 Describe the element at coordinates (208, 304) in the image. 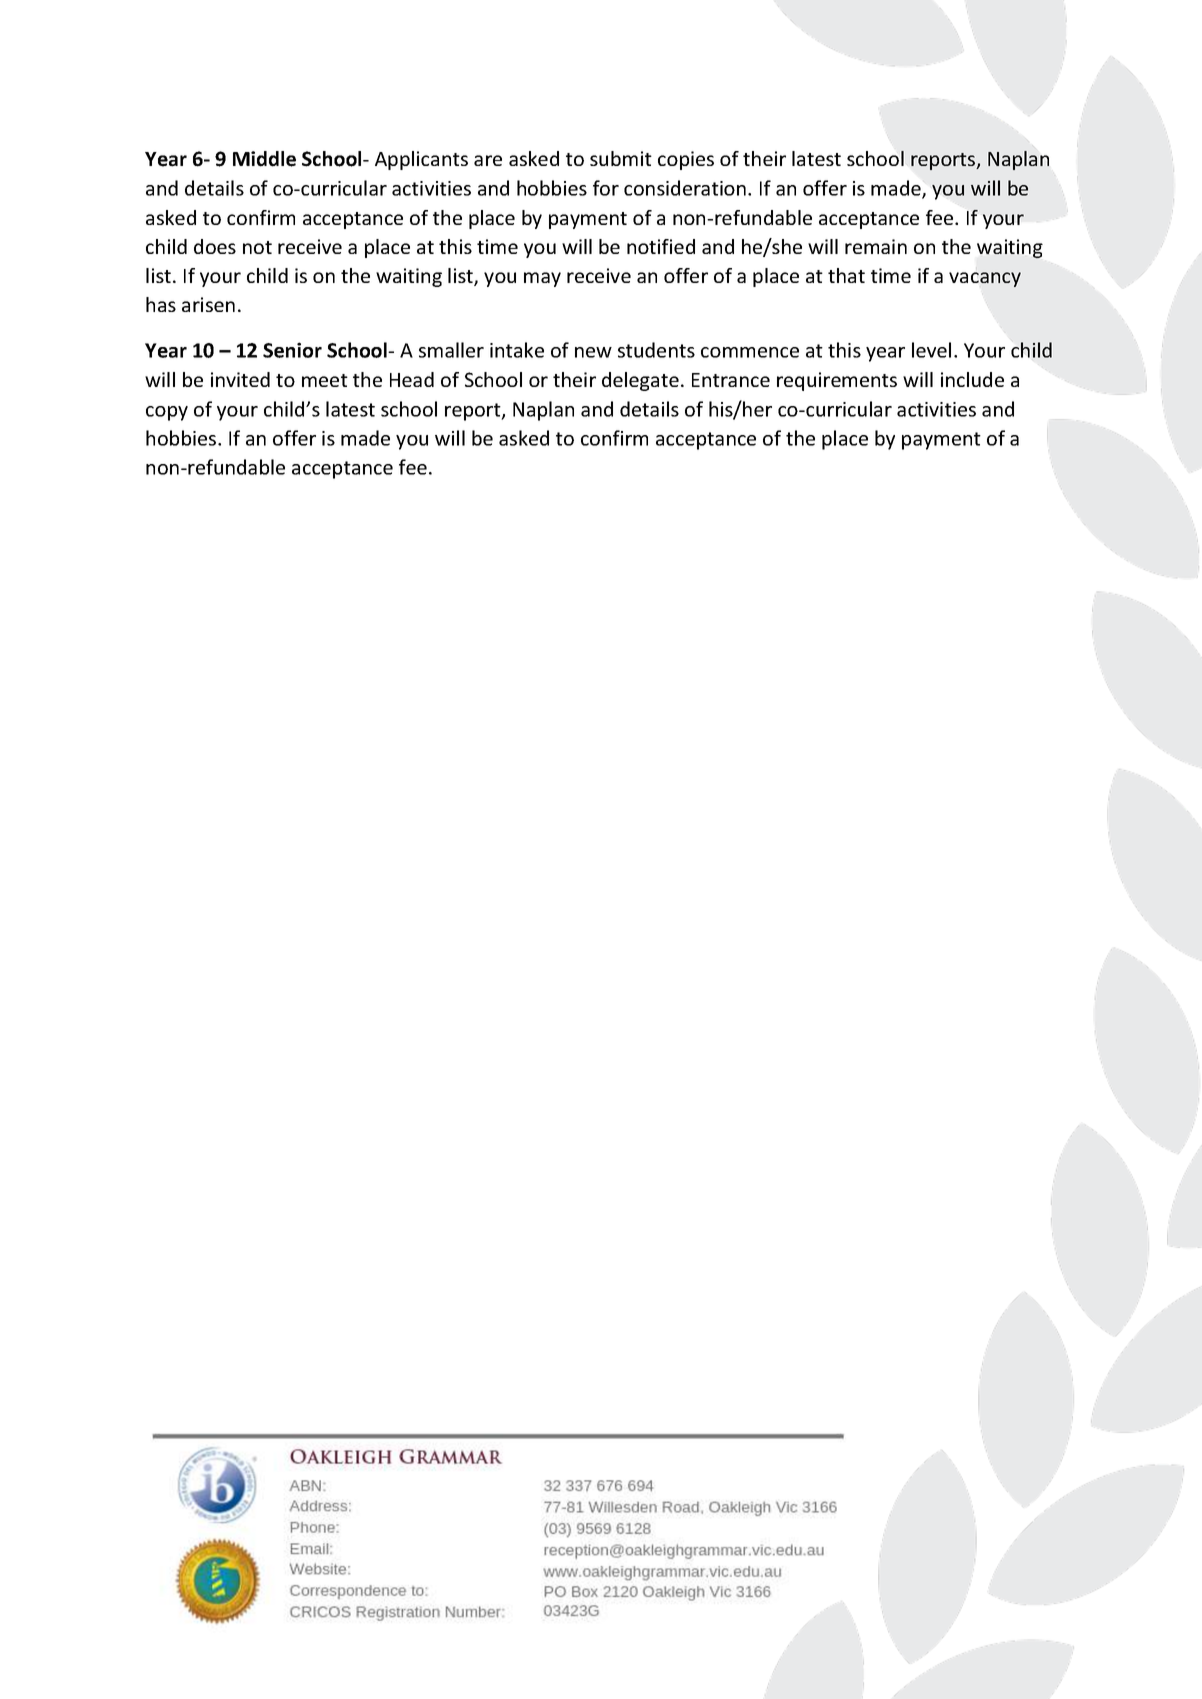

I see `arisen` at that location.
